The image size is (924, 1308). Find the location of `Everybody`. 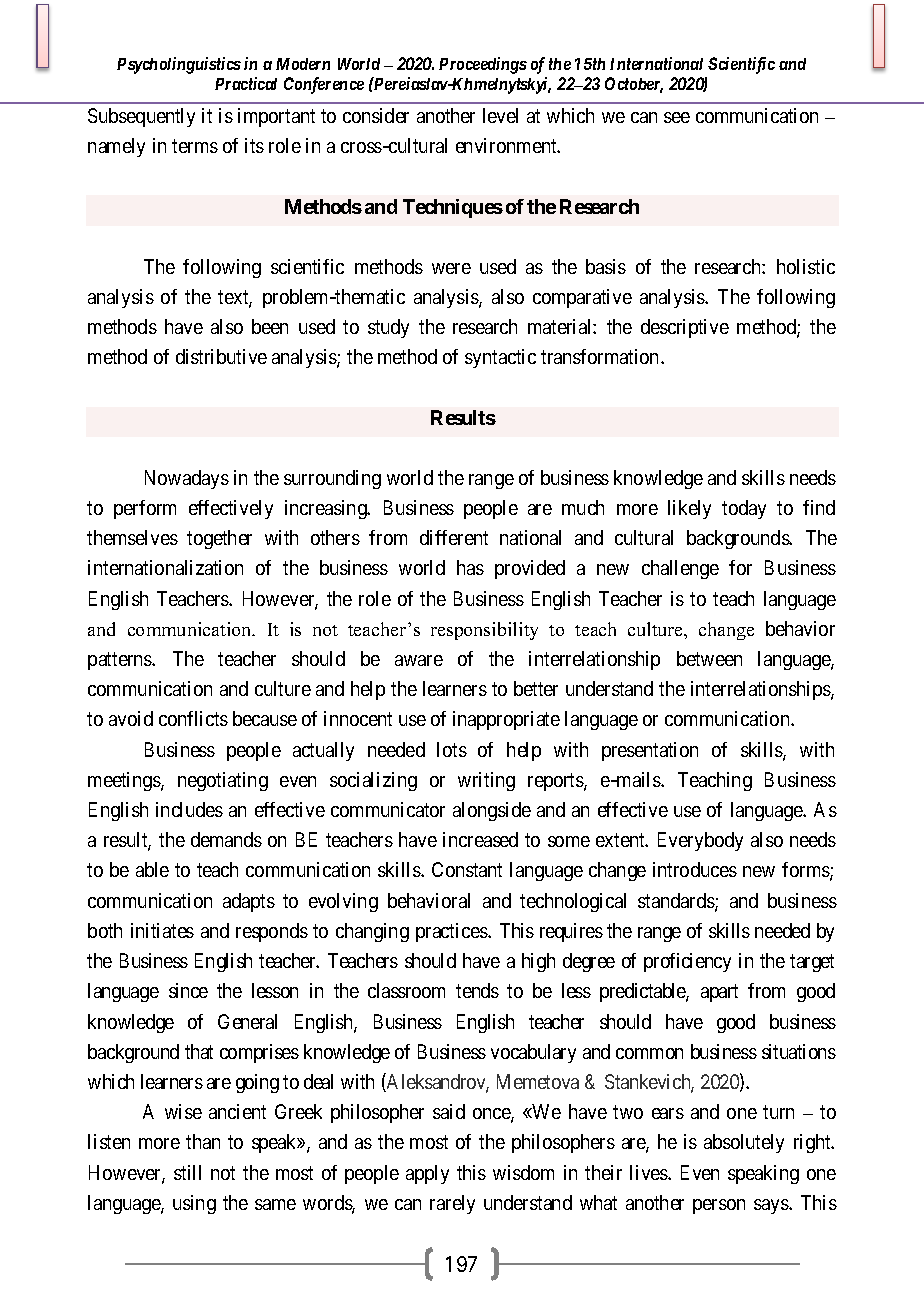

Everybody is located at coordinates (700, 841).
